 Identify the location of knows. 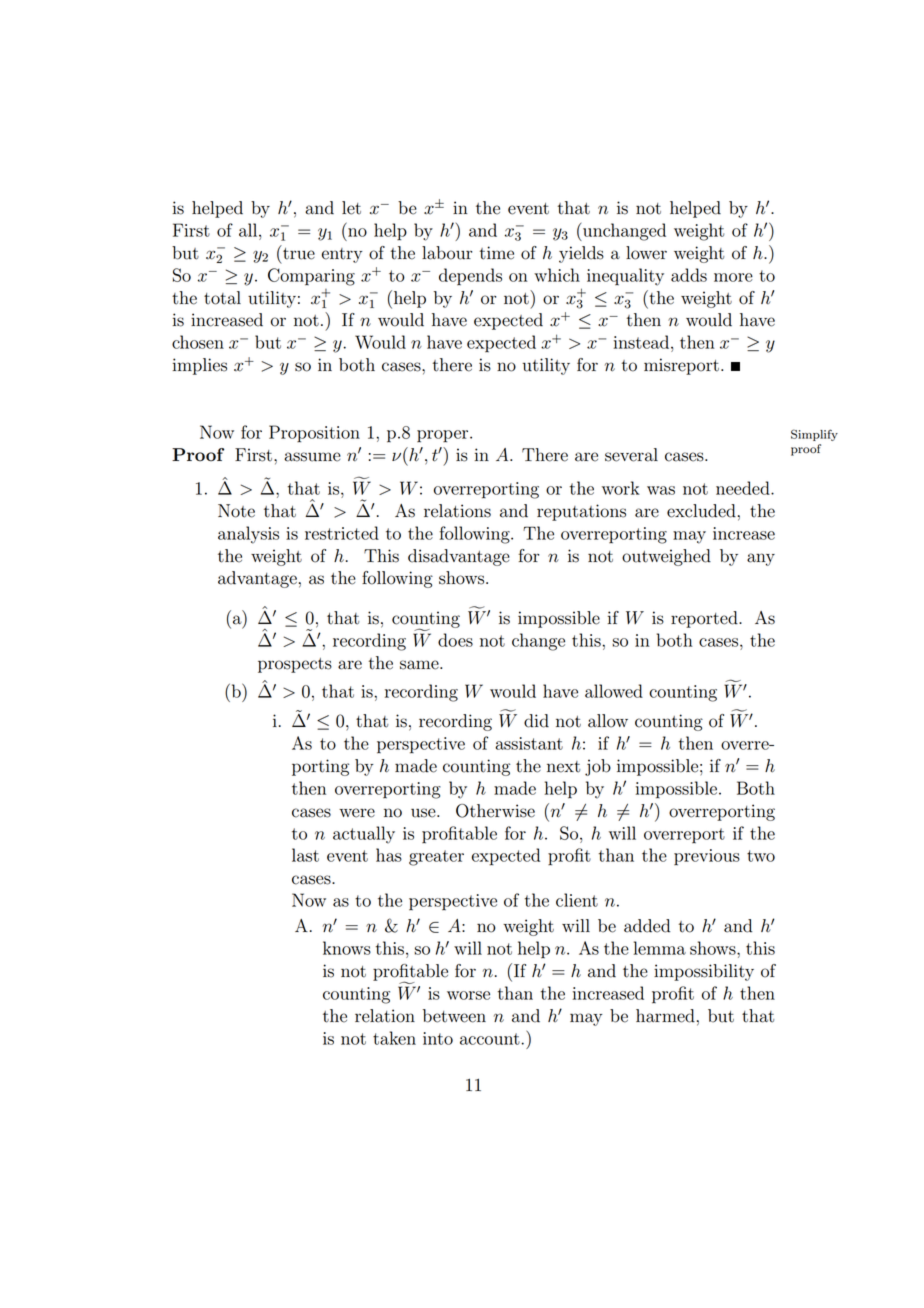
(347, 948).
